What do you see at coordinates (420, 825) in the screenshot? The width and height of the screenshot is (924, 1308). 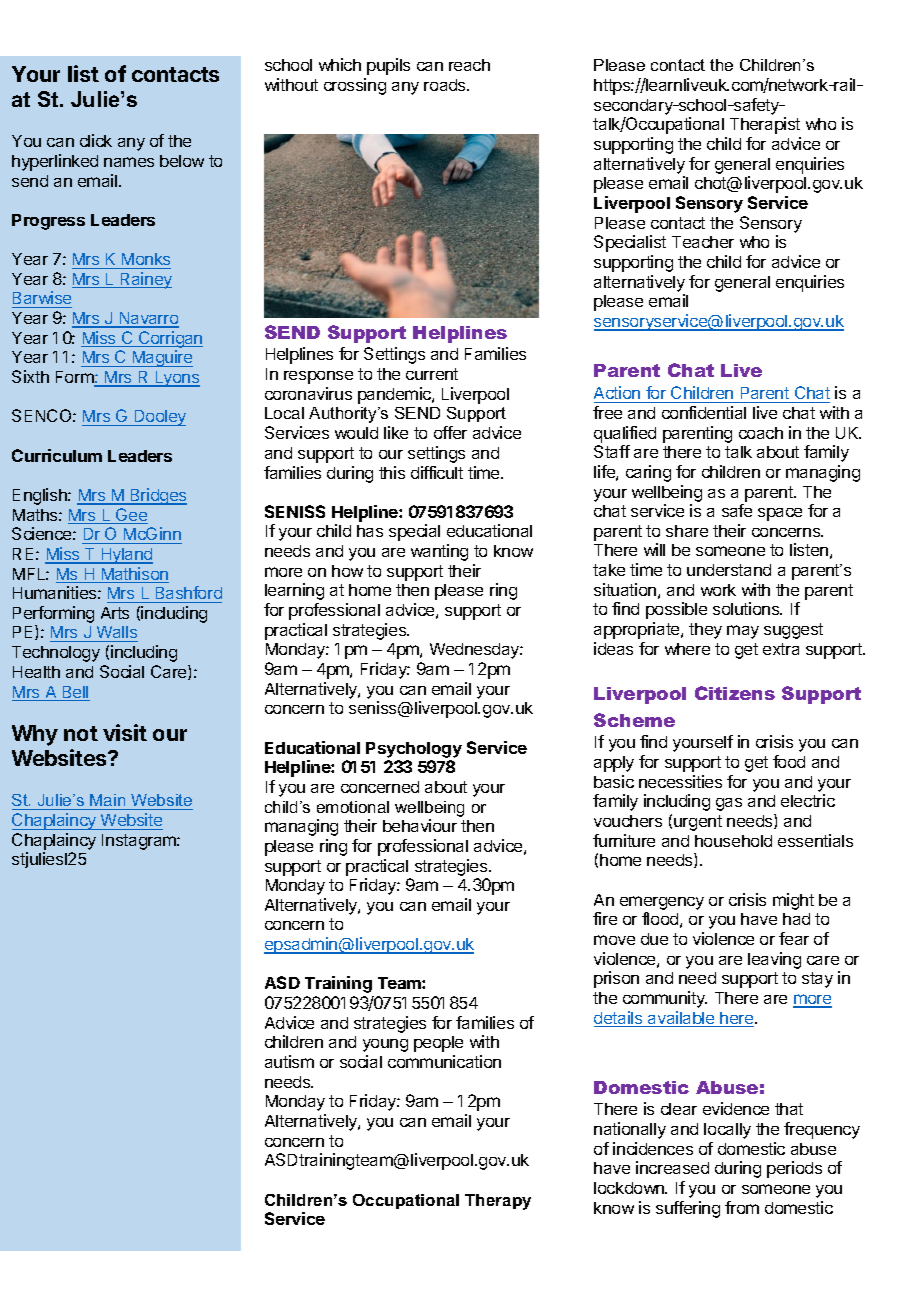 I see `behaviour` at bounding box center [420, 825].
